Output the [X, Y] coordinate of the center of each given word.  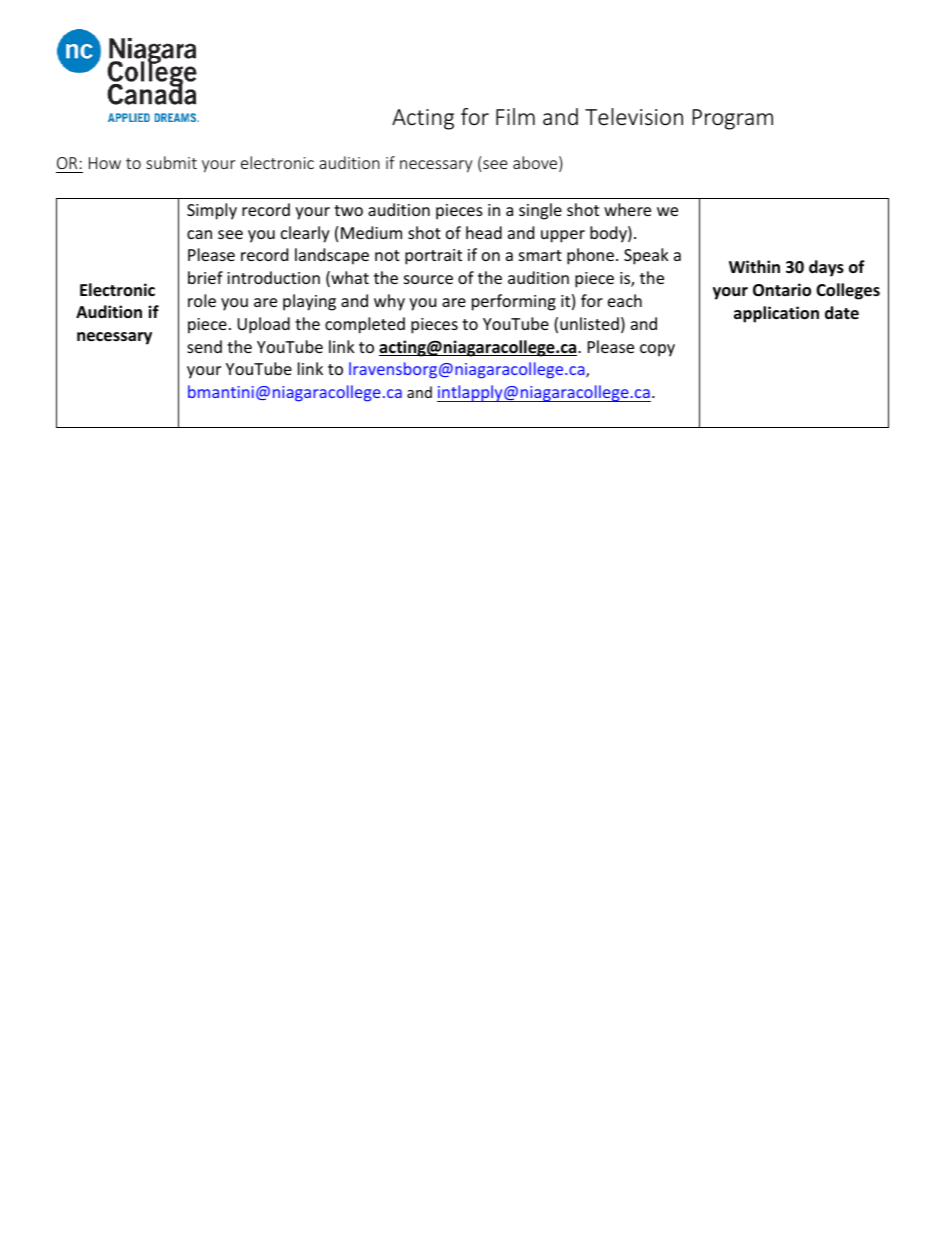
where [627, 209]
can [199, 234]
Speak [646, 256]
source [428, 279]
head [484, 232]
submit [171, 162]
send [204, 346]
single [540, 211]
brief [205, 277]
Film [515, 116]
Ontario [782, 290]
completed [365, 325]
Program [733, 119]
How [105, 163]
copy [657, 350]
